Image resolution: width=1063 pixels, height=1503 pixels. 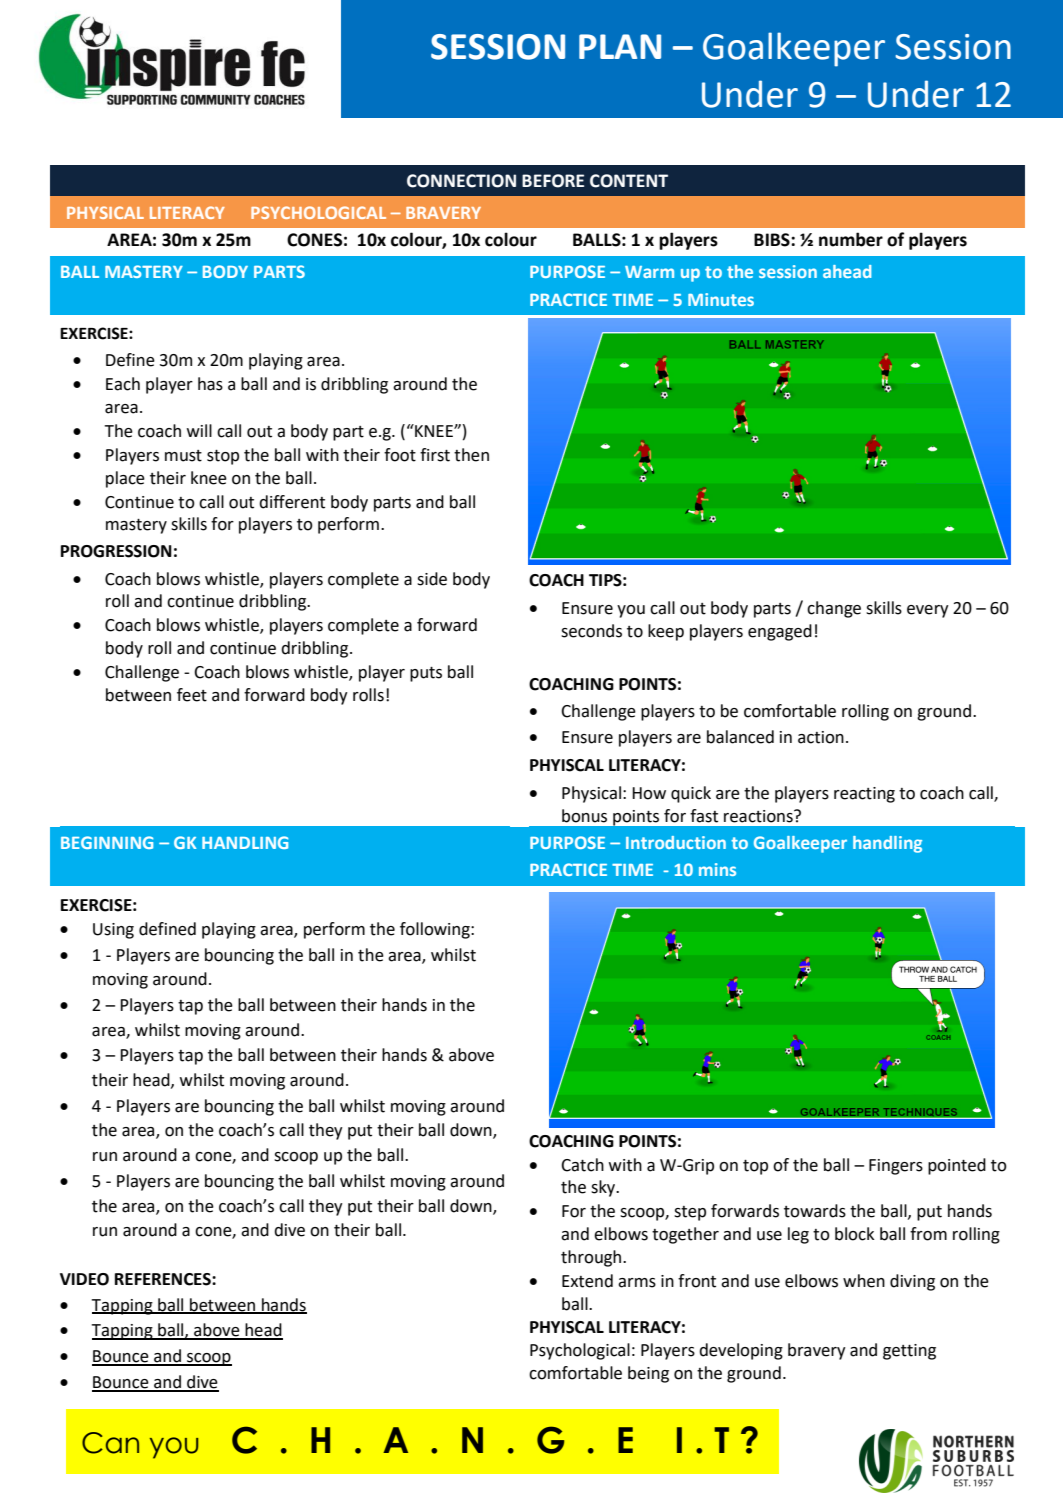 What do you see at coordinates (620, 46) in the page?
I see `PLAN` at bounding box center [620, 46].
